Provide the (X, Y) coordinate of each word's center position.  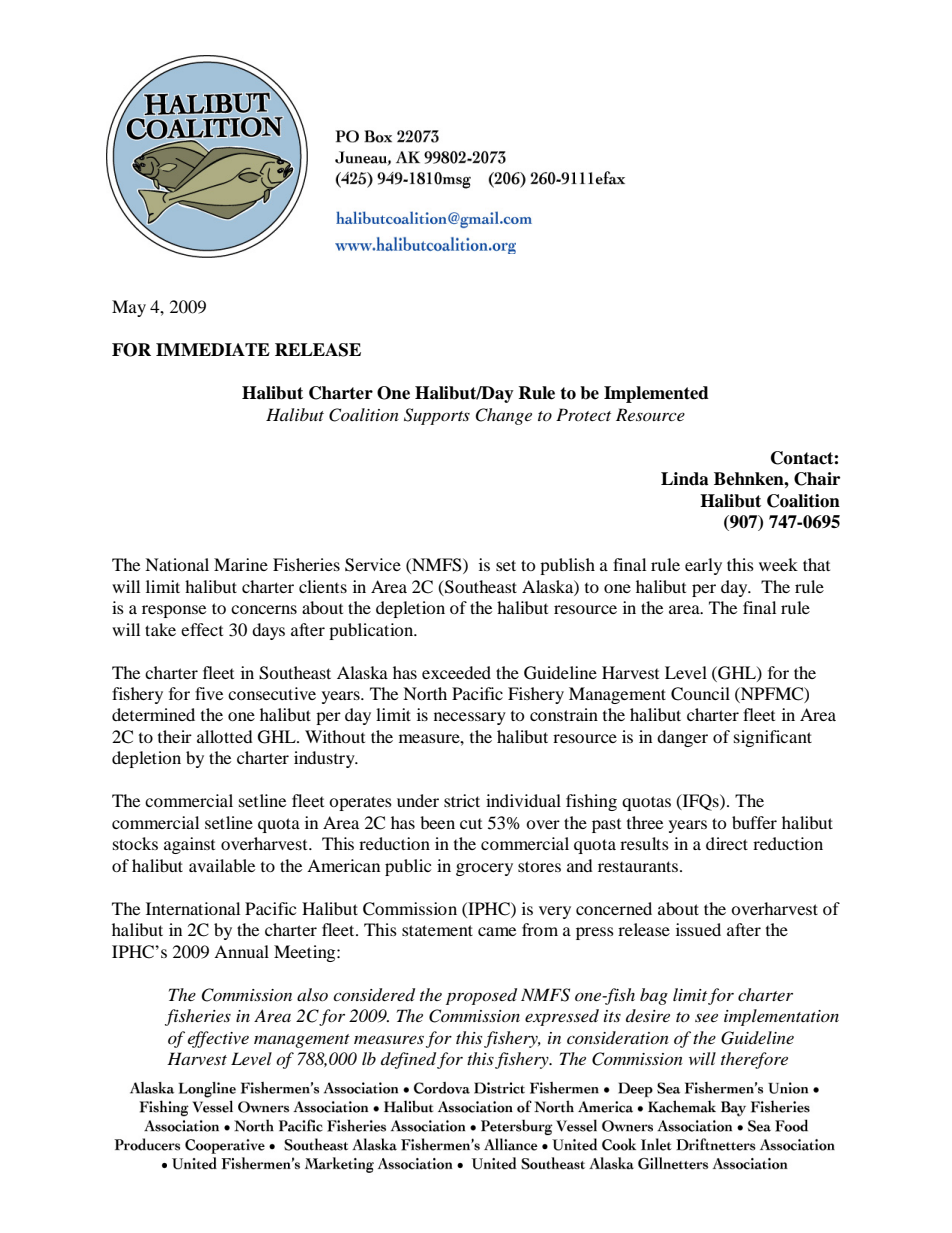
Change (503, 416)
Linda (685, 479)
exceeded (456, 672)
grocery (484, 869)
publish (567, 566)
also (312, 994)
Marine (241, 564)
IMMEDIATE (213, 349)
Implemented (656, 394)
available (222, 865)
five (209, 693)
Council (700, 694)
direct (727, 843)
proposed (481, 996)
